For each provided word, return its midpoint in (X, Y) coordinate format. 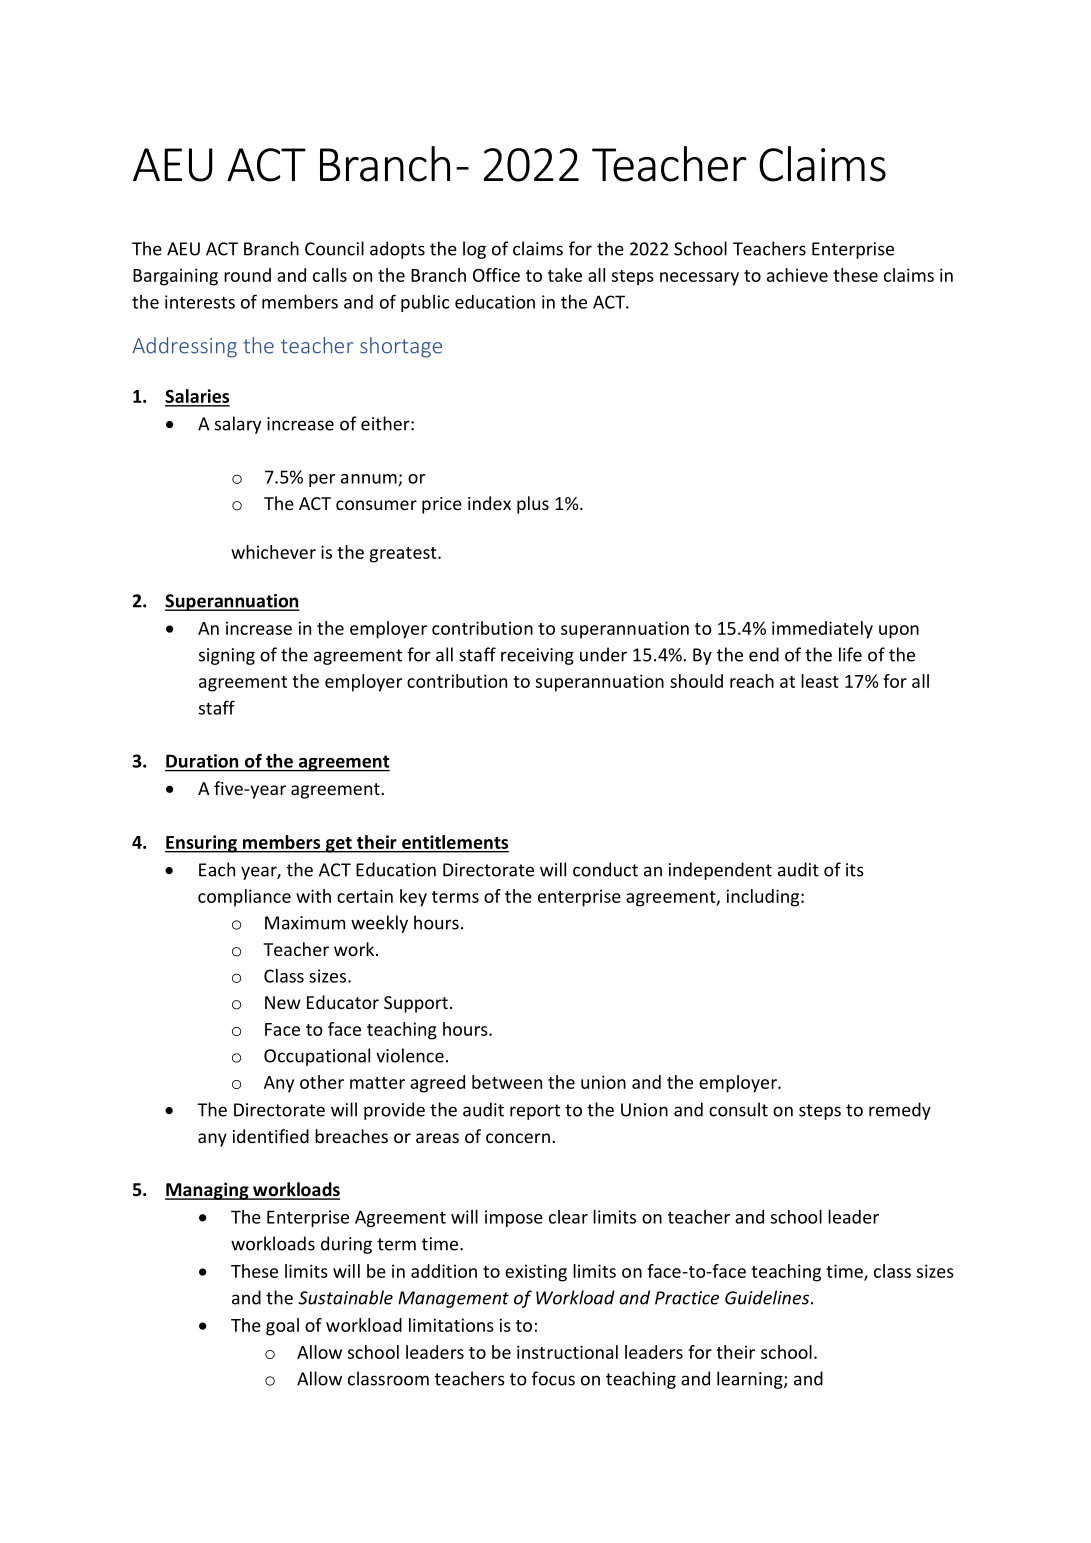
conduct (605, 869)
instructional (567, 1352)
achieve (797, 275)
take (565, 275)
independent (720, 871)
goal (282, 1327)
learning (751, 1380)
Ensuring (202, 844)
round (247, 275)
